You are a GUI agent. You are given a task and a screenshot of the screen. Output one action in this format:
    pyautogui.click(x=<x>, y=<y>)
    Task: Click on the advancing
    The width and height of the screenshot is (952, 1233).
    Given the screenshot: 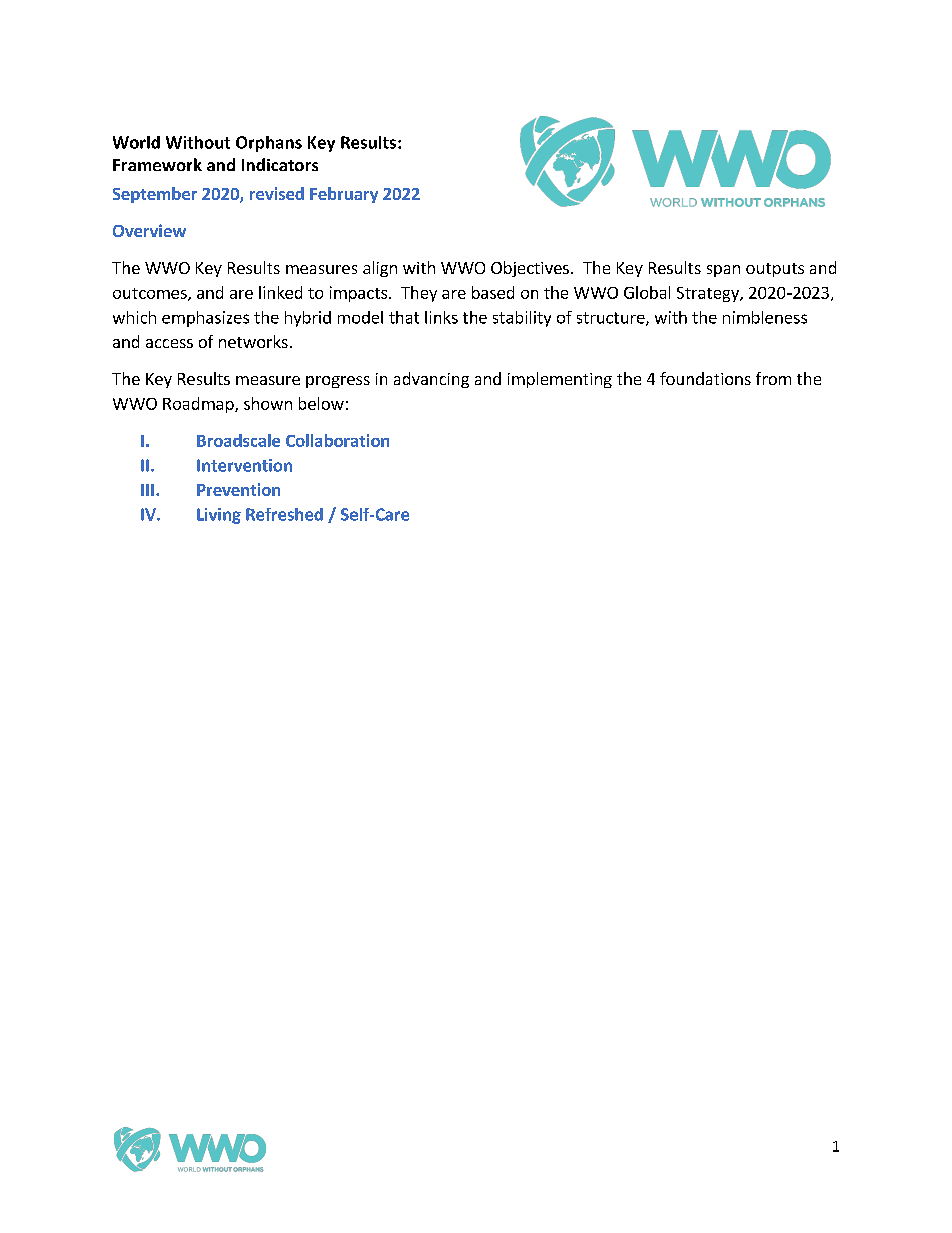 What is the action you would take?
    pyautogui.click(x=431, y=380)
